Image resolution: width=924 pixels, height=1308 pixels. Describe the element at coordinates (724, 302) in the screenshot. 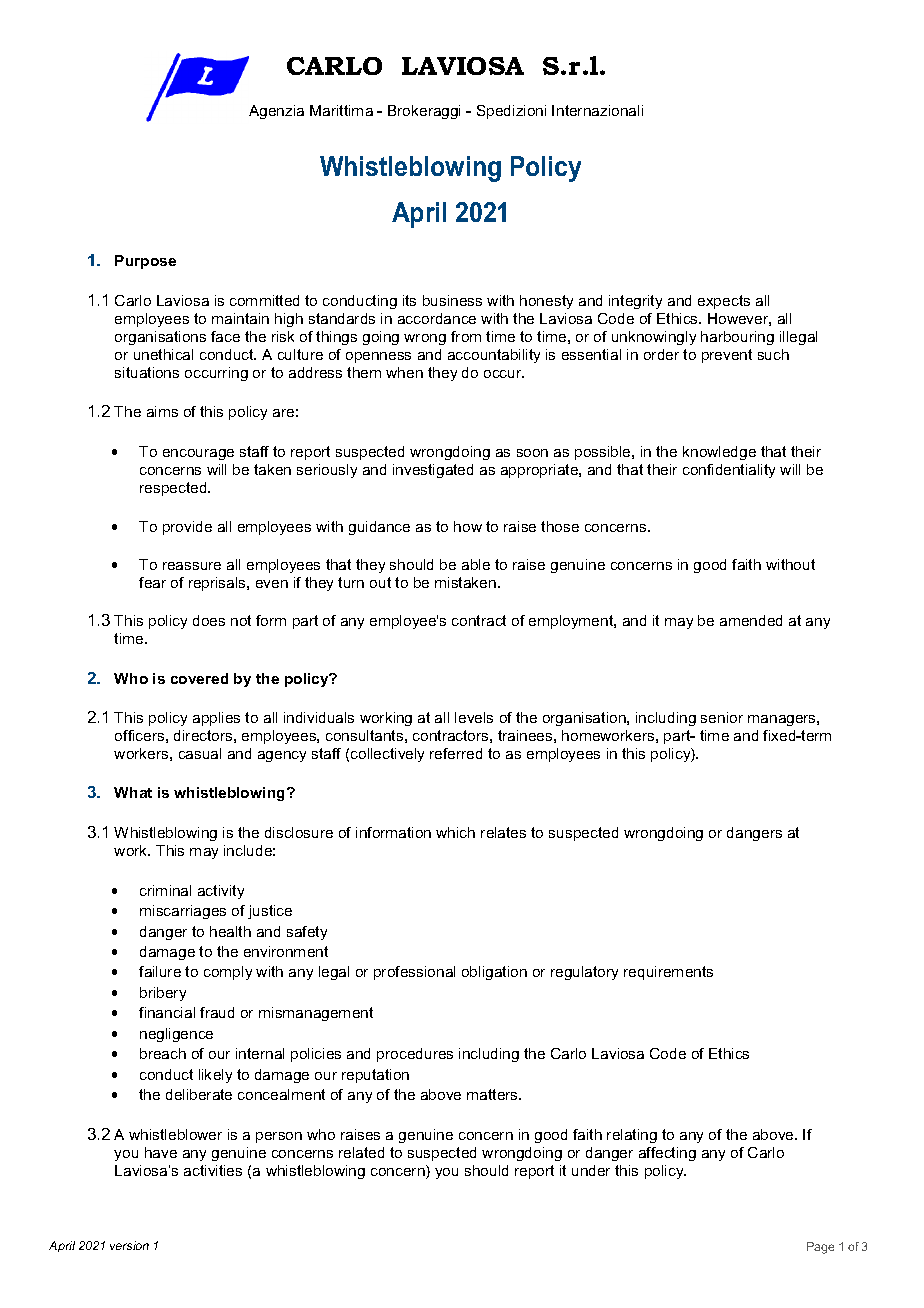

I see `expects` at that location.
